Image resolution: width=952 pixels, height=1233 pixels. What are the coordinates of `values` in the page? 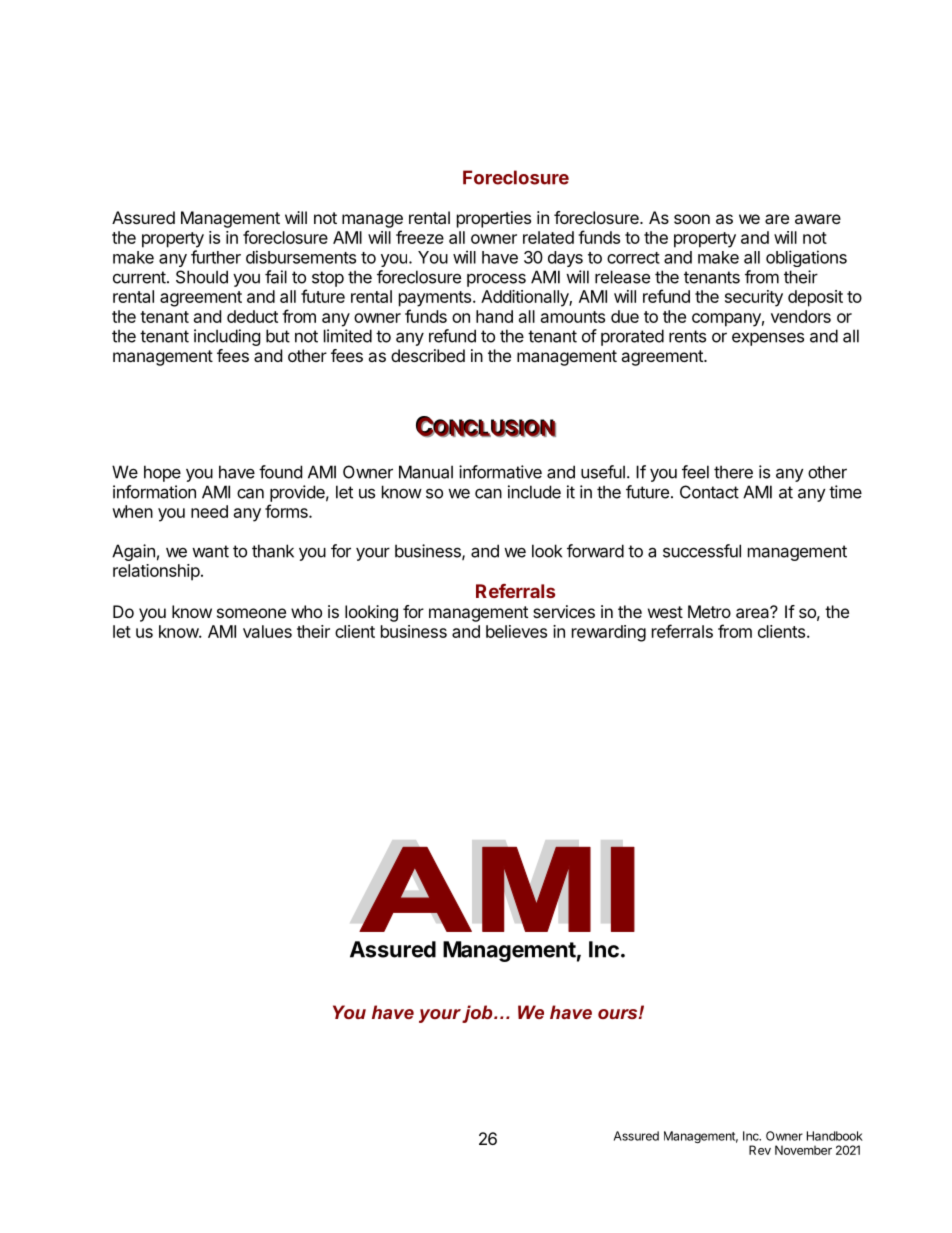 It's located at (267, 631).
